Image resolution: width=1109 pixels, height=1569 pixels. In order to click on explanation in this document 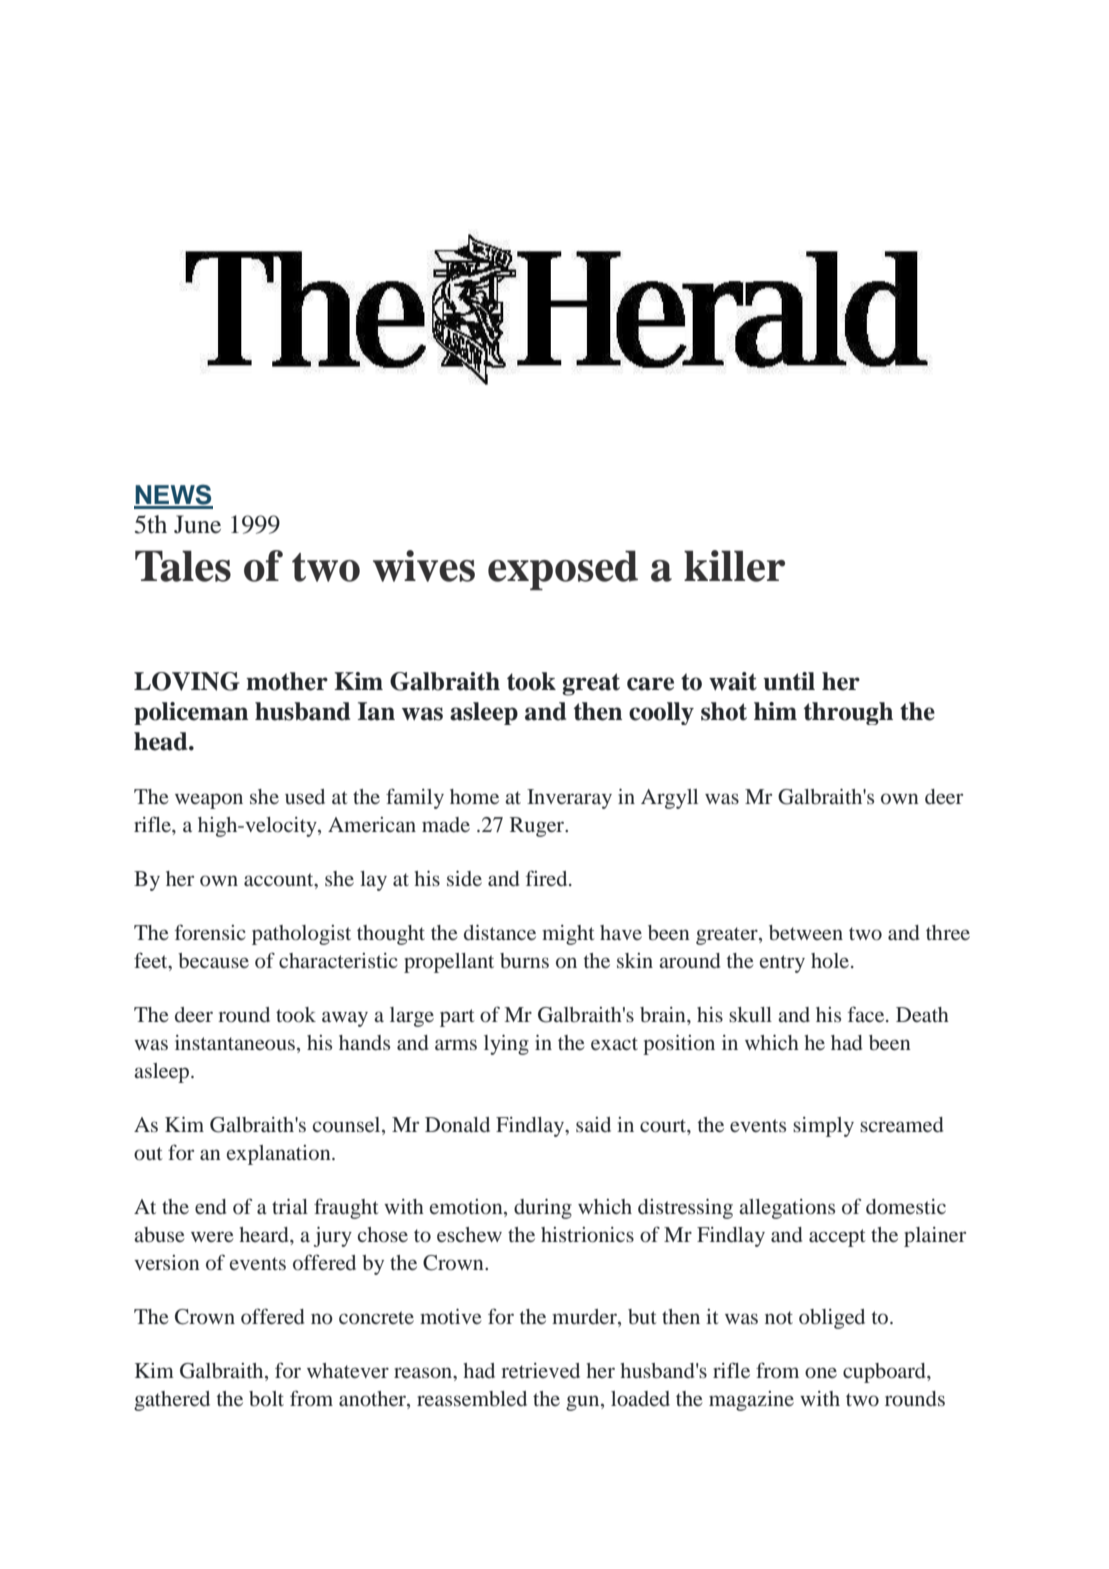, I will do `click(280, 1155)`.
